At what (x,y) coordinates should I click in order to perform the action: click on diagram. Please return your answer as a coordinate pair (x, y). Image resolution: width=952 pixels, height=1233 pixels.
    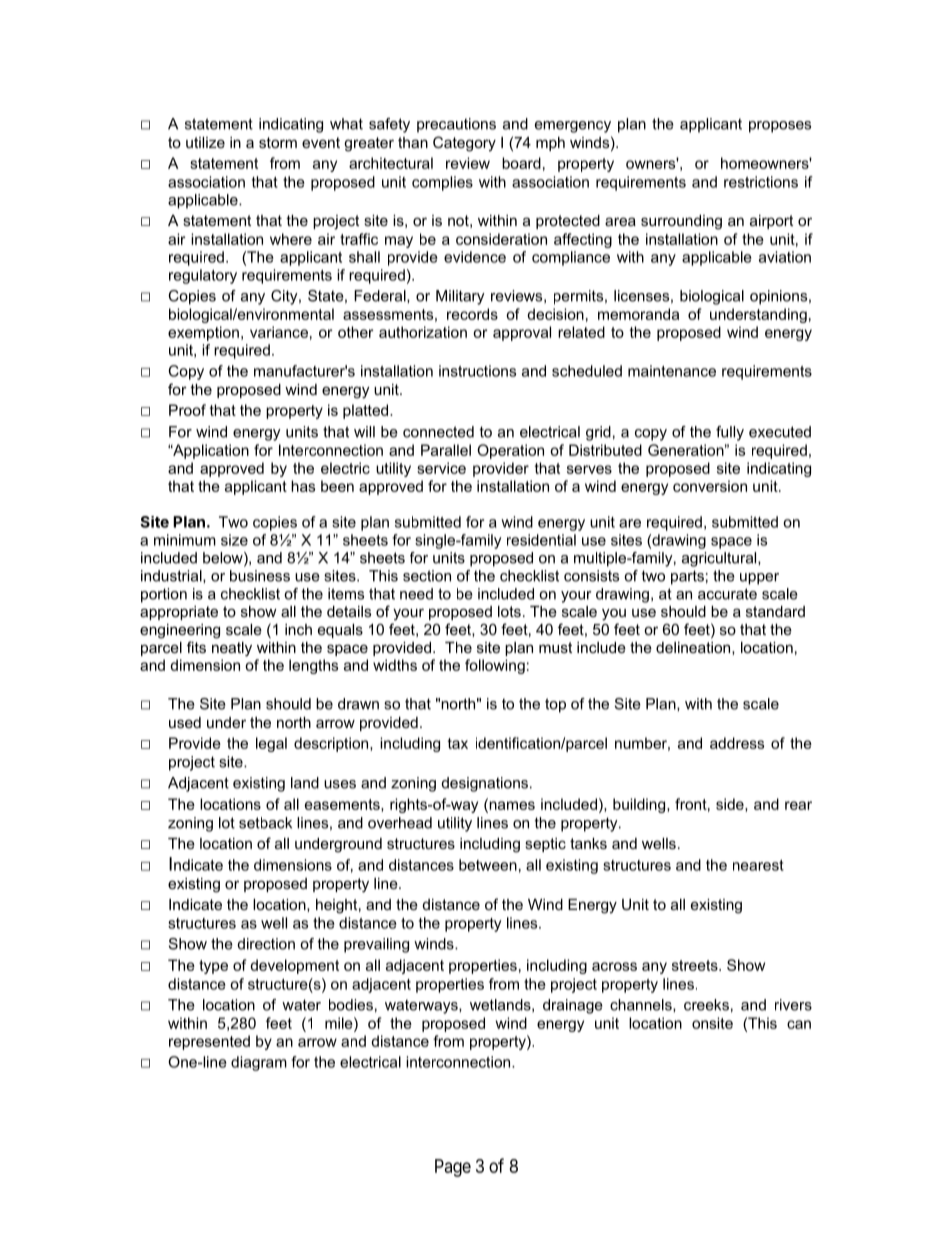
    Looking at the image, I should click on (259, 1063).
